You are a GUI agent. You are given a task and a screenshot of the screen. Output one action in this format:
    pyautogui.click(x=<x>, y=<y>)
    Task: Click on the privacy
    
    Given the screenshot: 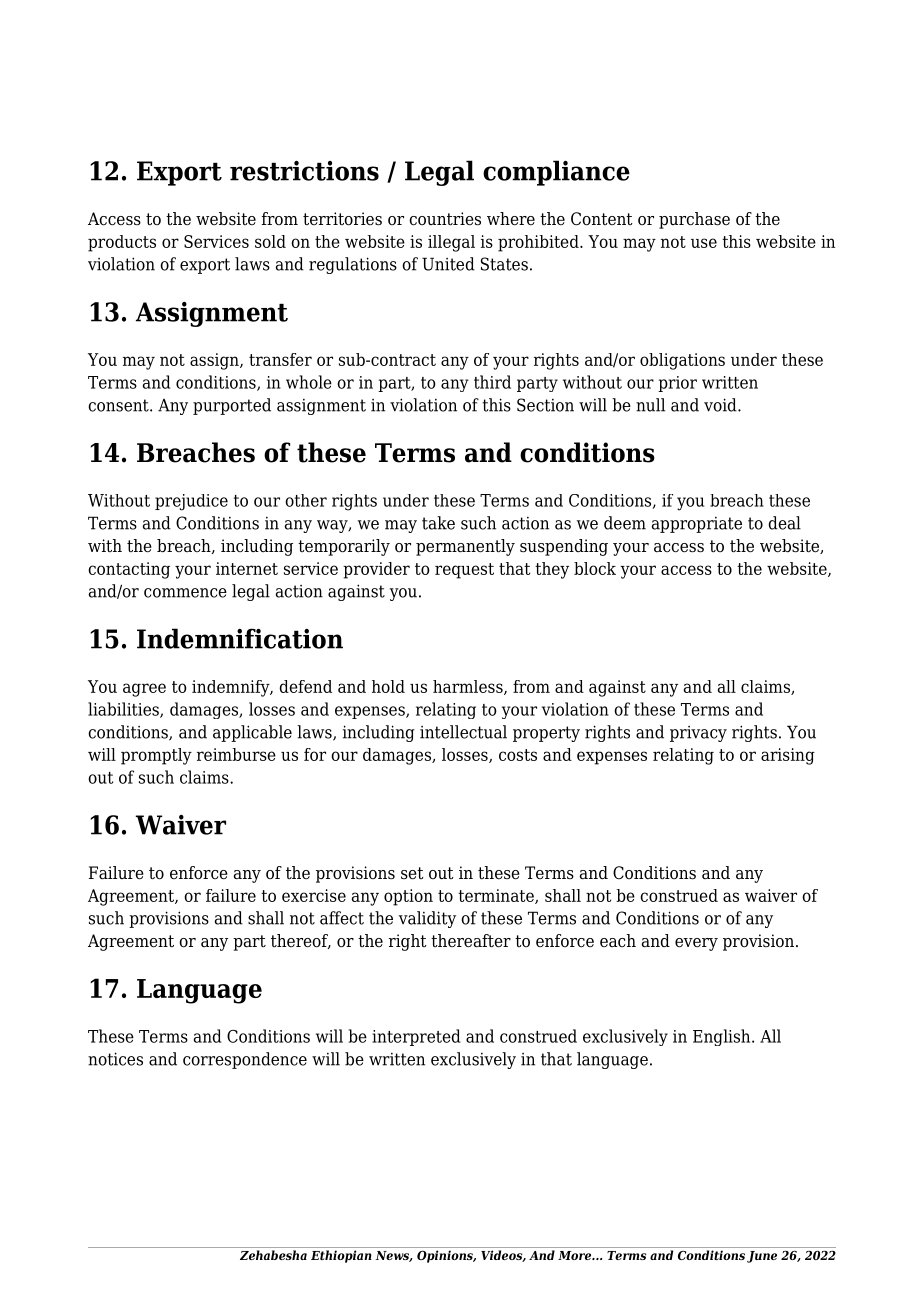 What is the action you would take?
    pyautogui.click(x=698, y=734)
